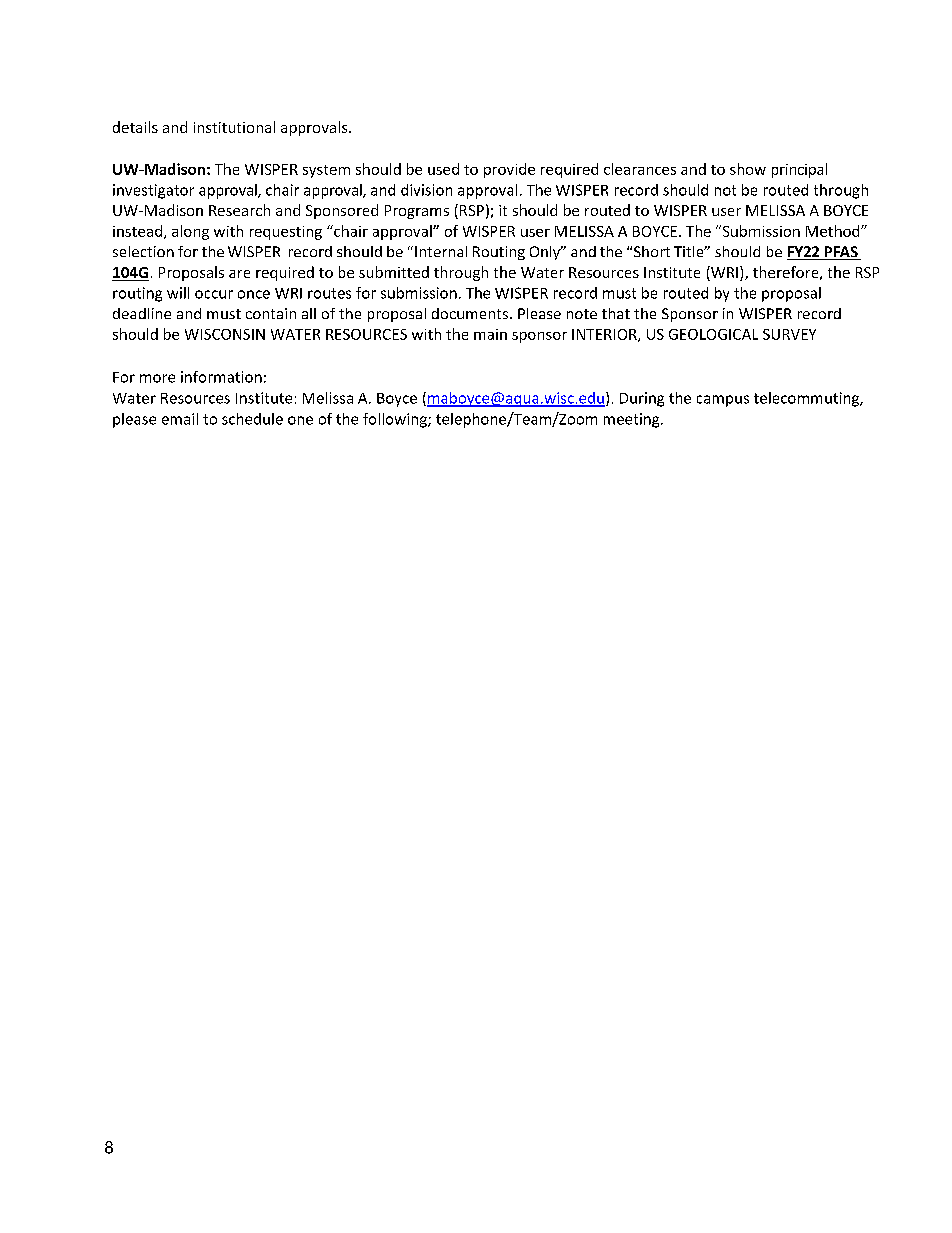  I want to click on information, so click(221, 377).
